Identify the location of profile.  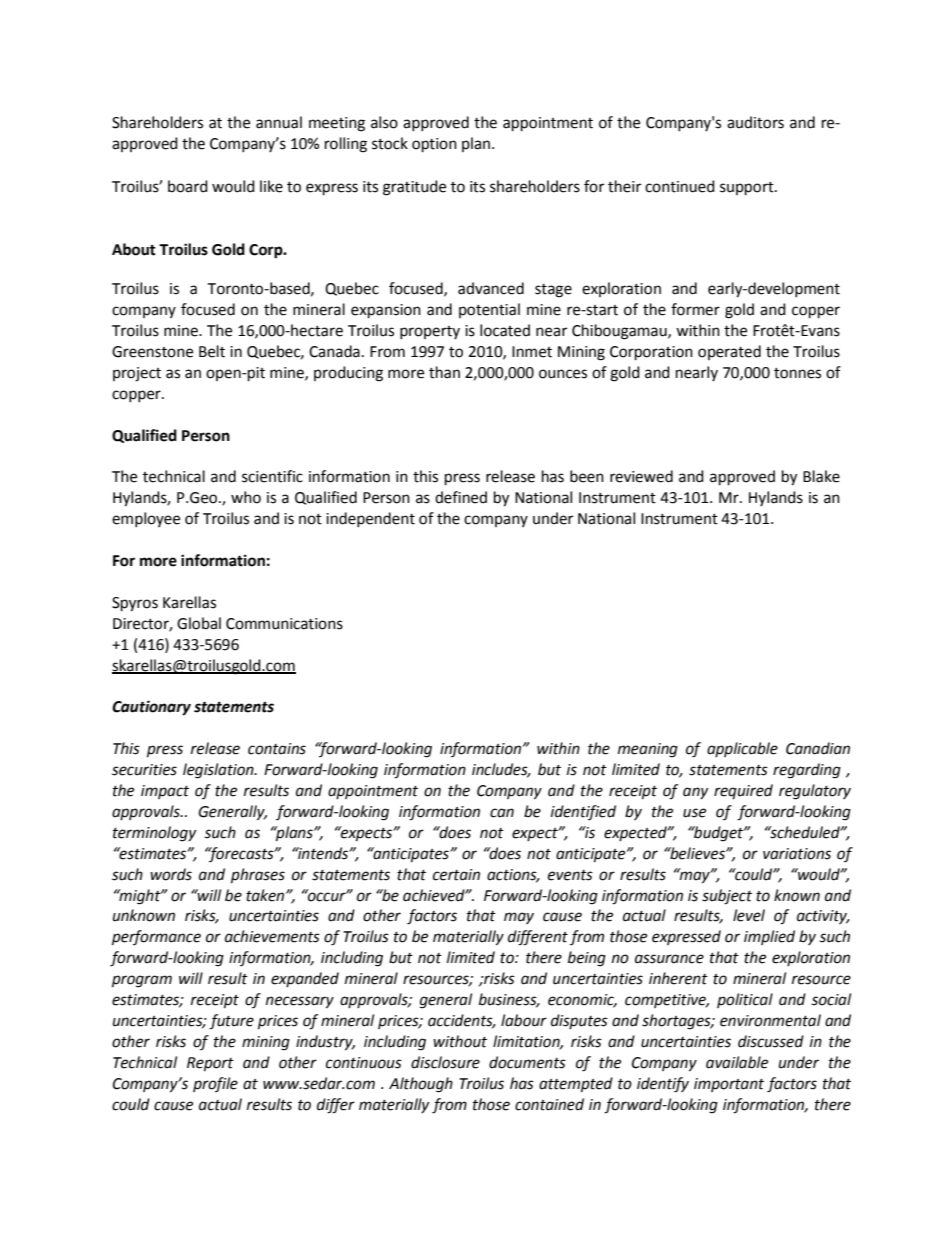
(215, 1084).
